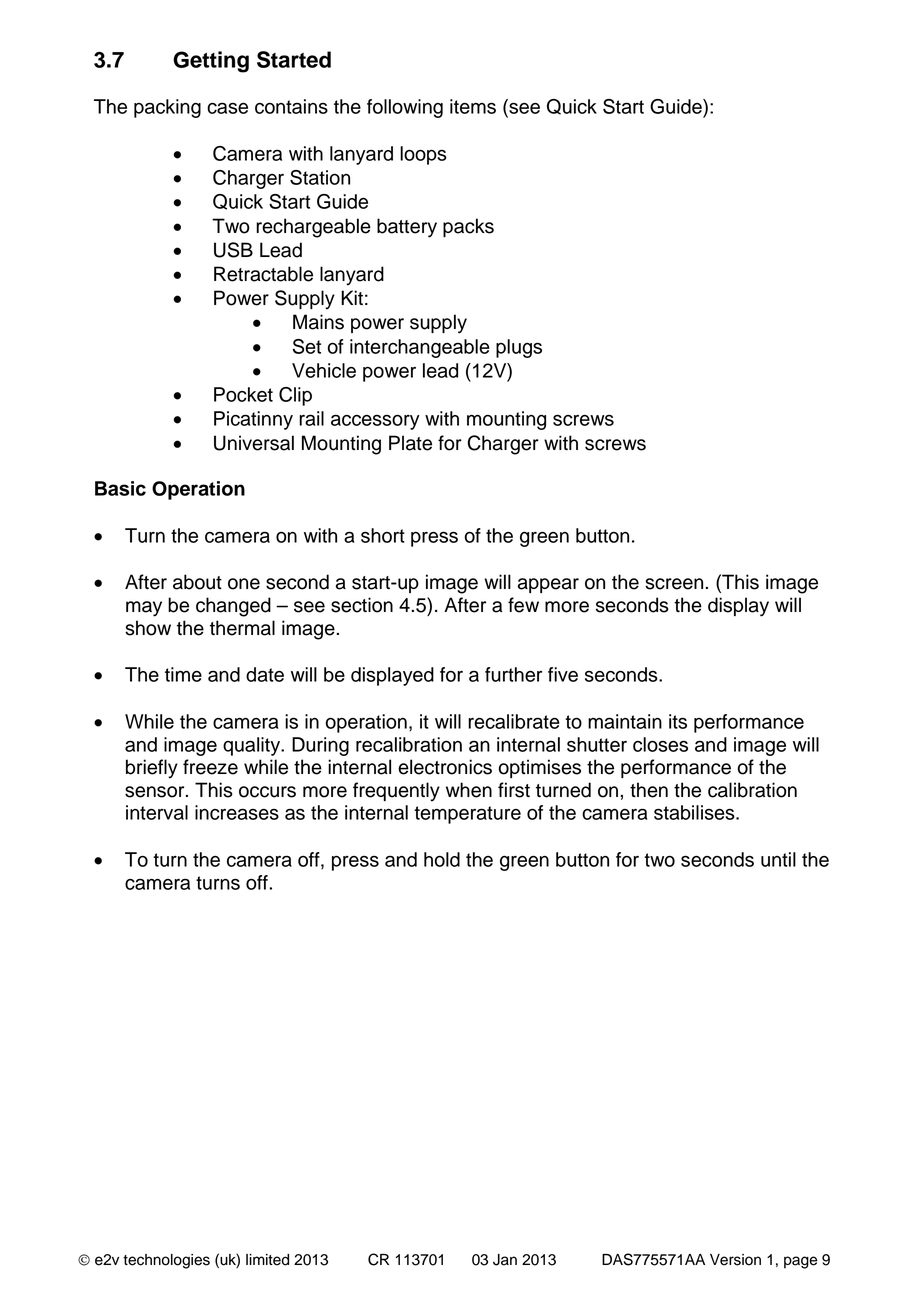 This image has height=1311, width=924. I want to click on hold, so click(442, 859).
